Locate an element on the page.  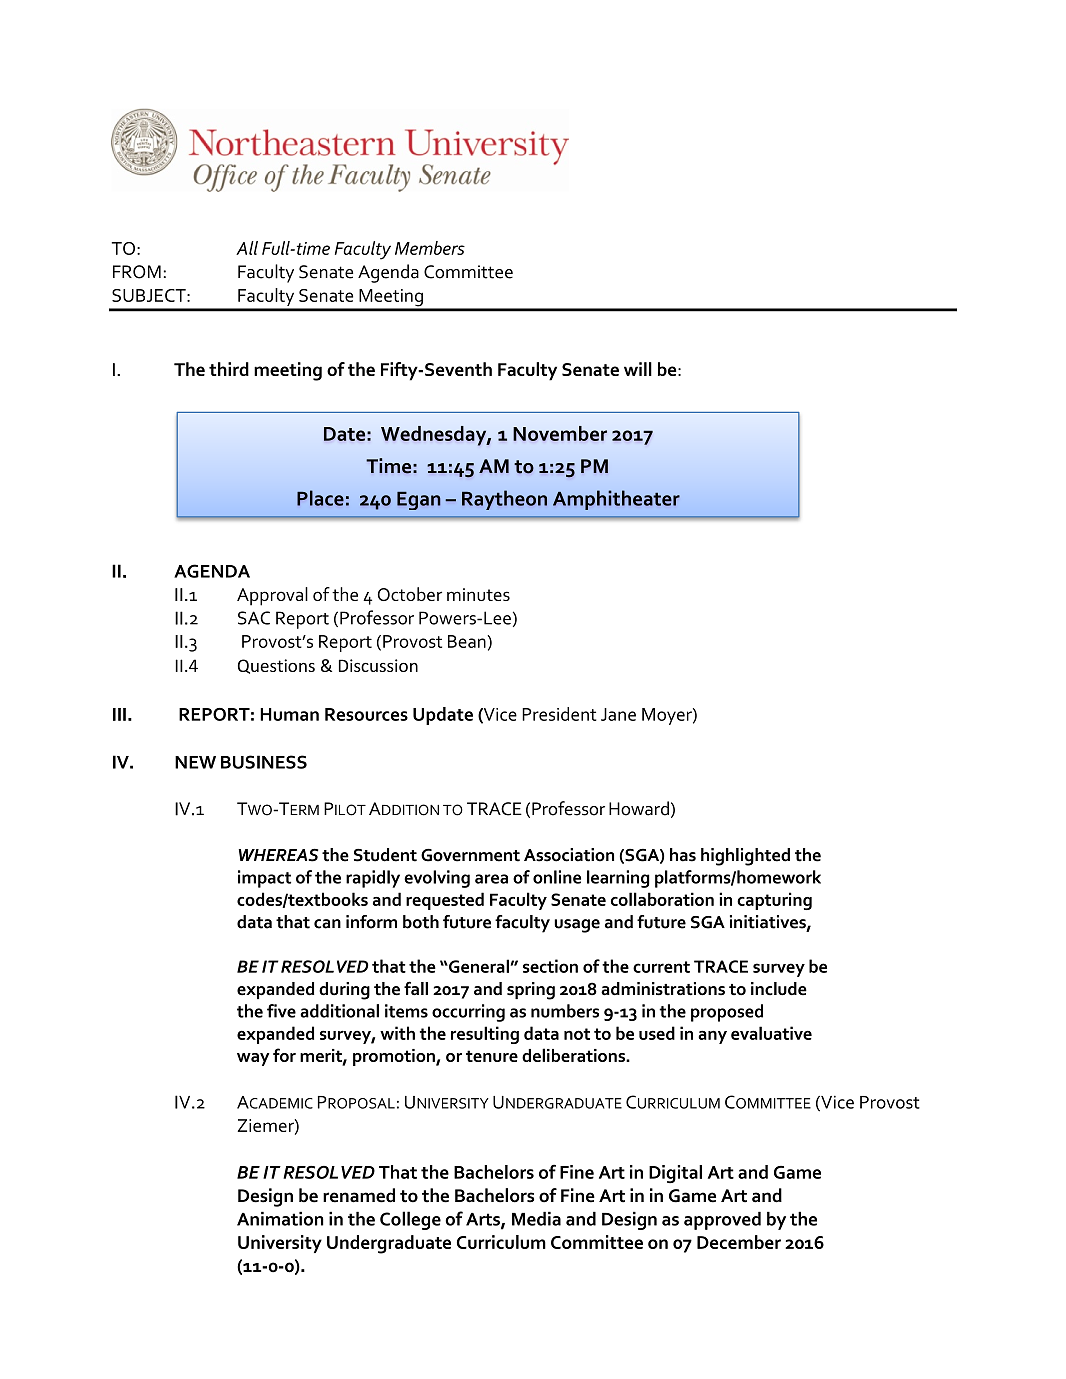
collaboration is located at coordinates (662, 899).
